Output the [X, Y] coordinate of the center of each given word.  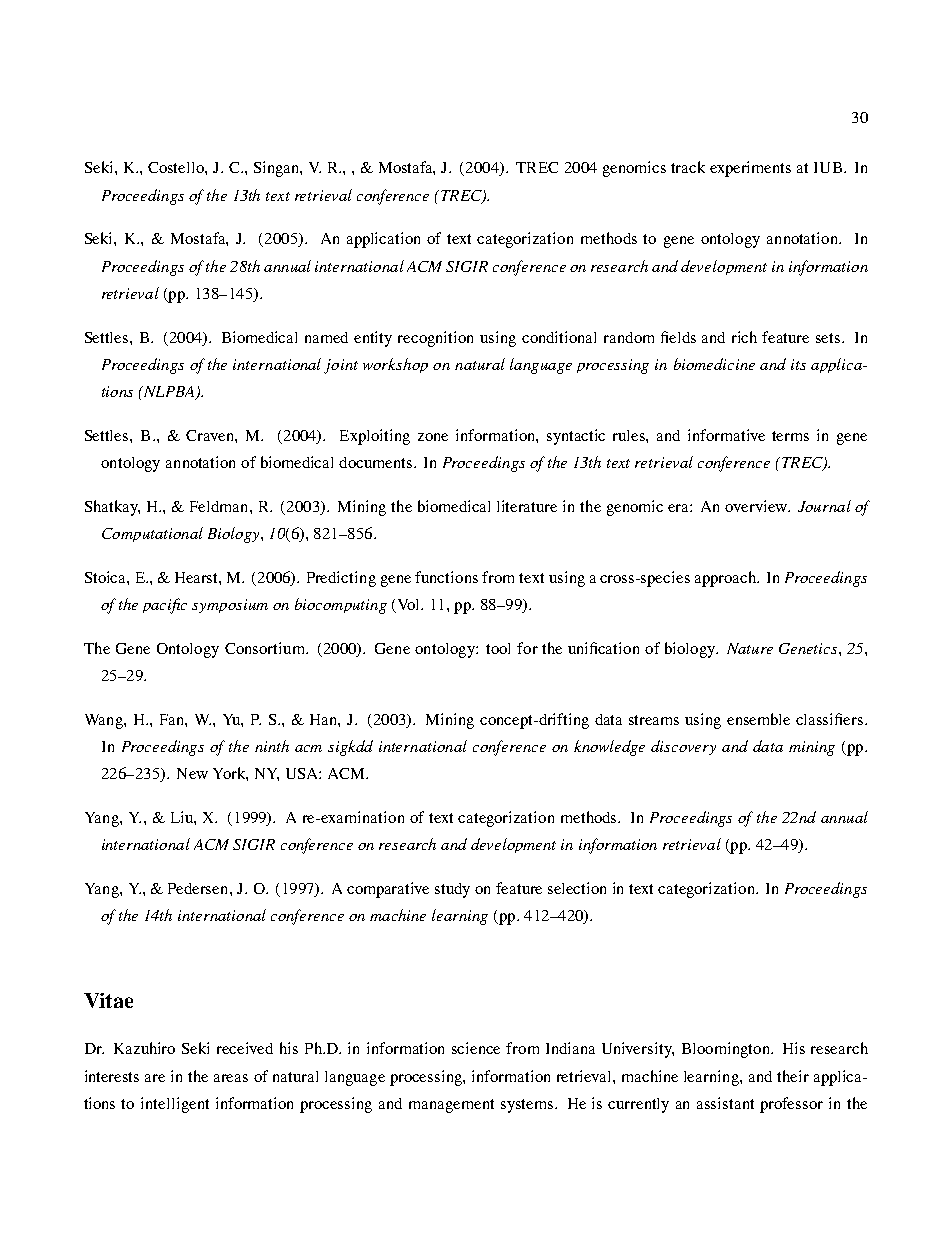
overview [757, 506]
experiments [750, 169]
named [326, 337]
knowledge [609, 748]
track [688, 167]
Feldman [220, 506]
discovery [683, 747]
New [192, 773]
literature [527, 506]
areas [231, 1078]
